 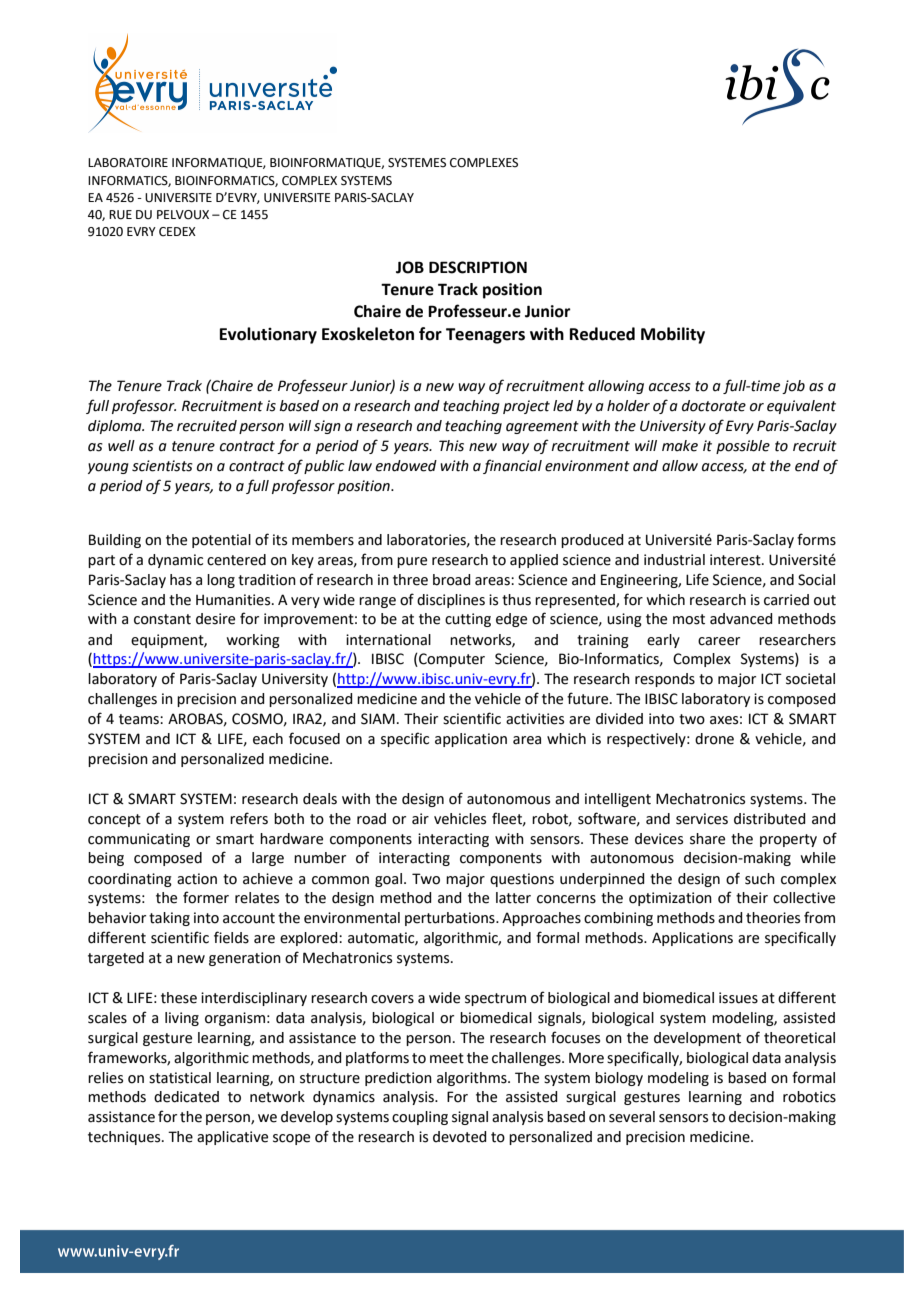 What do you see at coordinates (632, 1117) in the image?
I see `several` at bounding box center [632, 1117].
